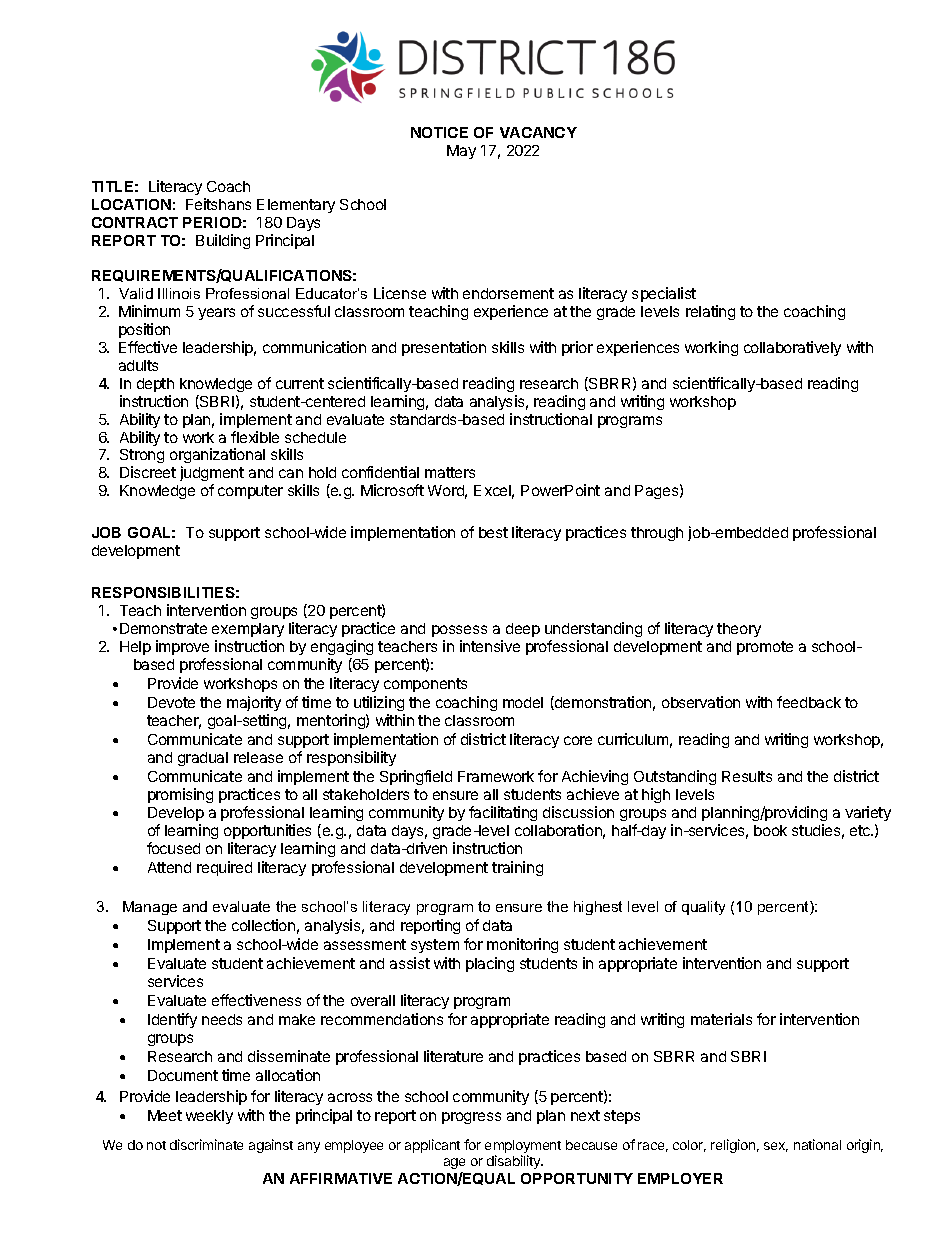  What do you see at coordinates (461, 152) in the document?
I see `May` at bounding box center [461, 152].
